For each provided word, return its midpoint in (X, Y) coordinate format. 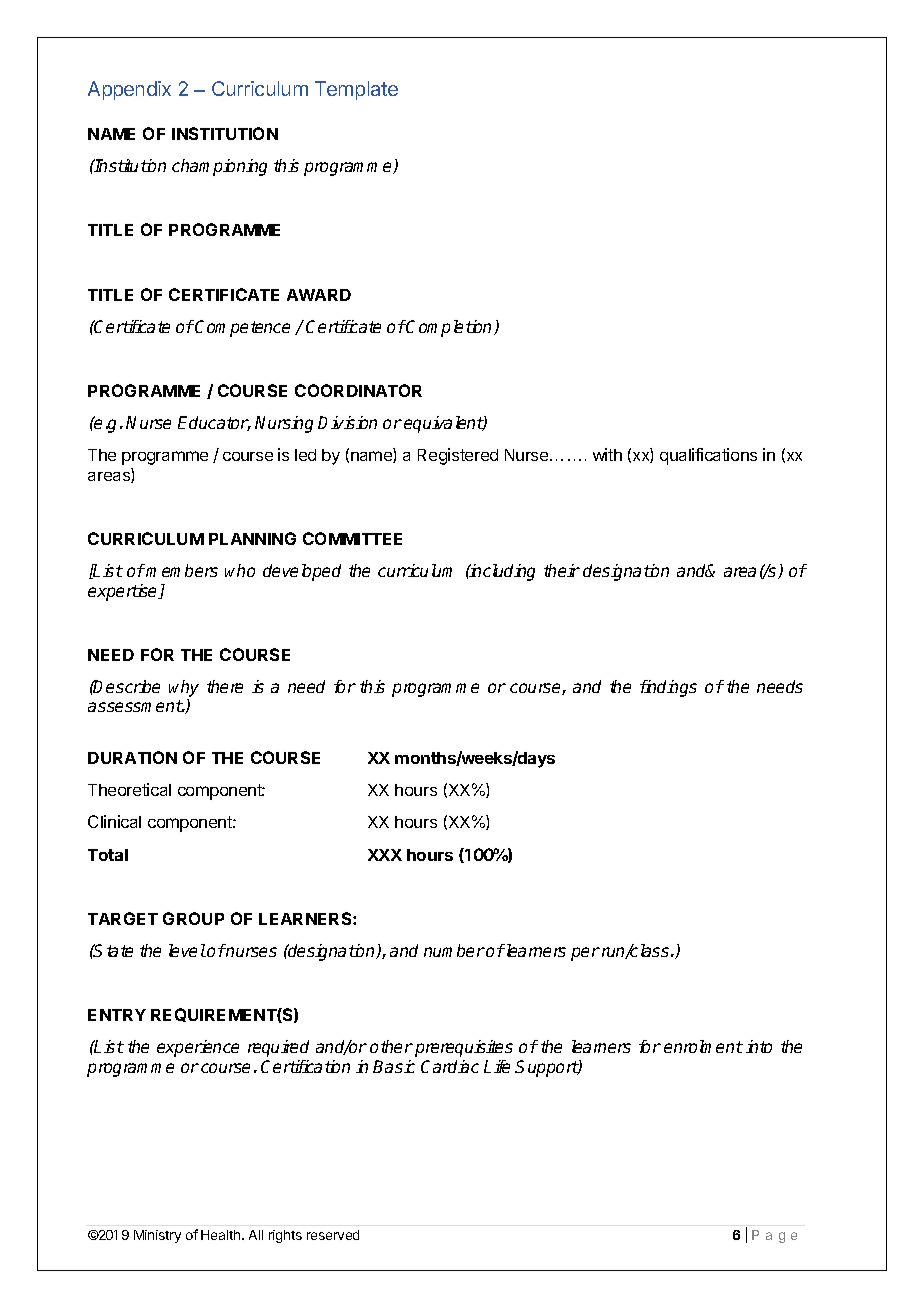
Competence (242, 328)
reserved (333, 1235)
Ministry (157, 1236)
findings (668, 688)
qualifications (708, 456)
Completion (450, 328)
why (184, 690)
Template (356, 90)
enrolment (703, 1046)
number (454, 950)
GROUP (193, 918)
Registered (458, 456)
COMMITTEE (352, 538)
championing (219, 167)
